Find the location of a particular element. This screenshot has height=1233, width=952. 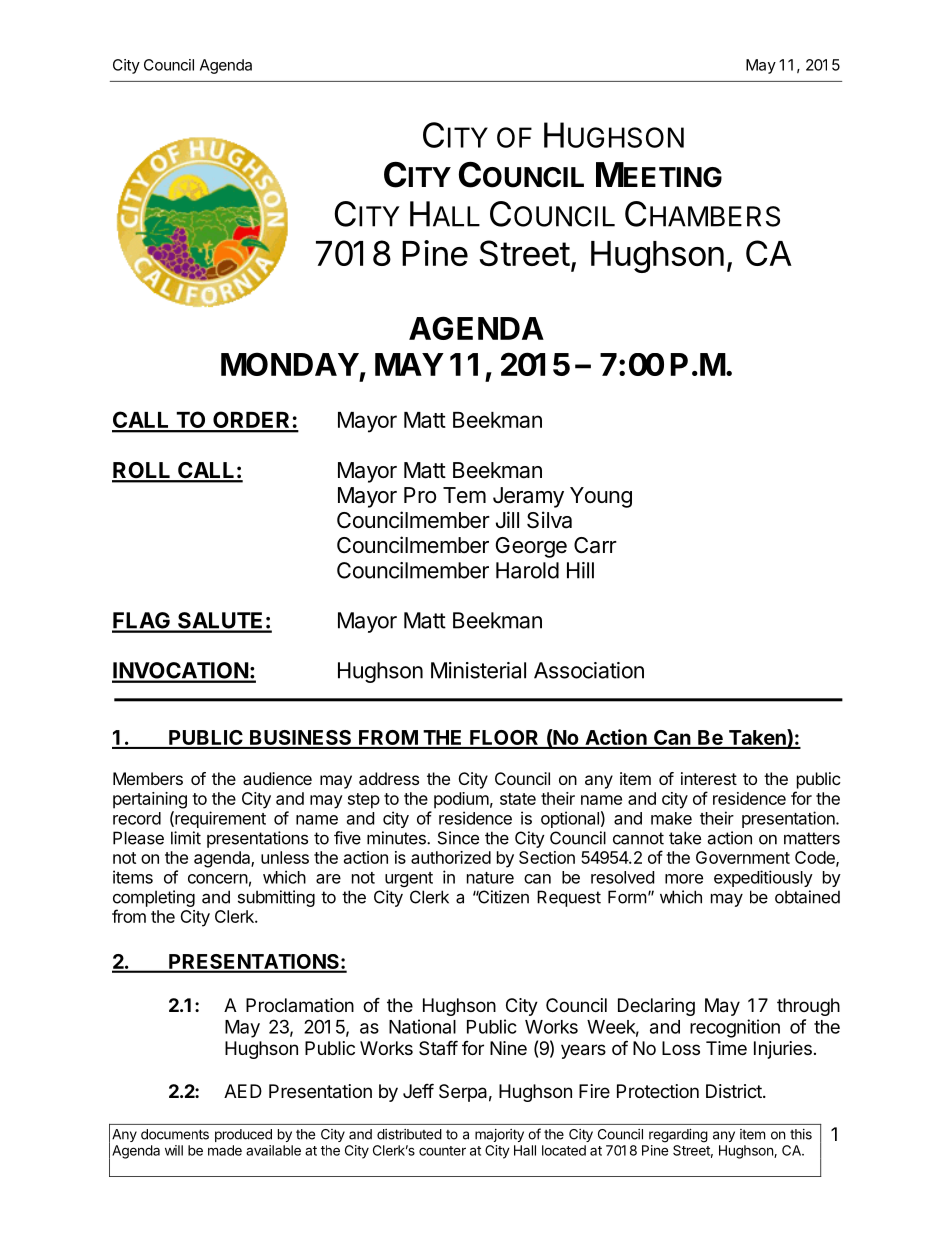

produced is located at coordinates (243, 1135).
